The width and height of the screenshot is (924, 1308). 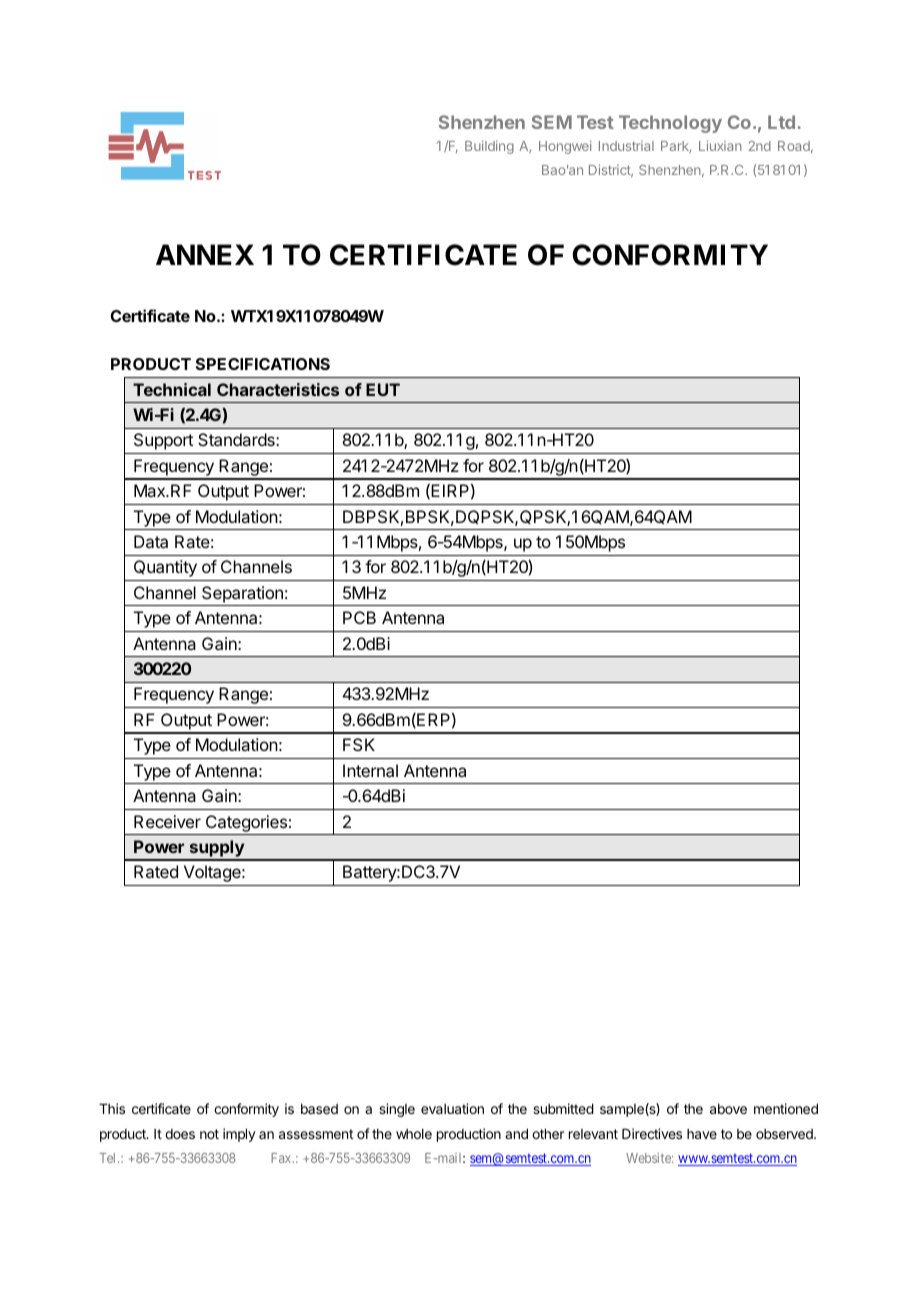 What do you see at coordinates (626, 146) in the screenshot?
I see `Industrial` at bounding box center [626, 146].
